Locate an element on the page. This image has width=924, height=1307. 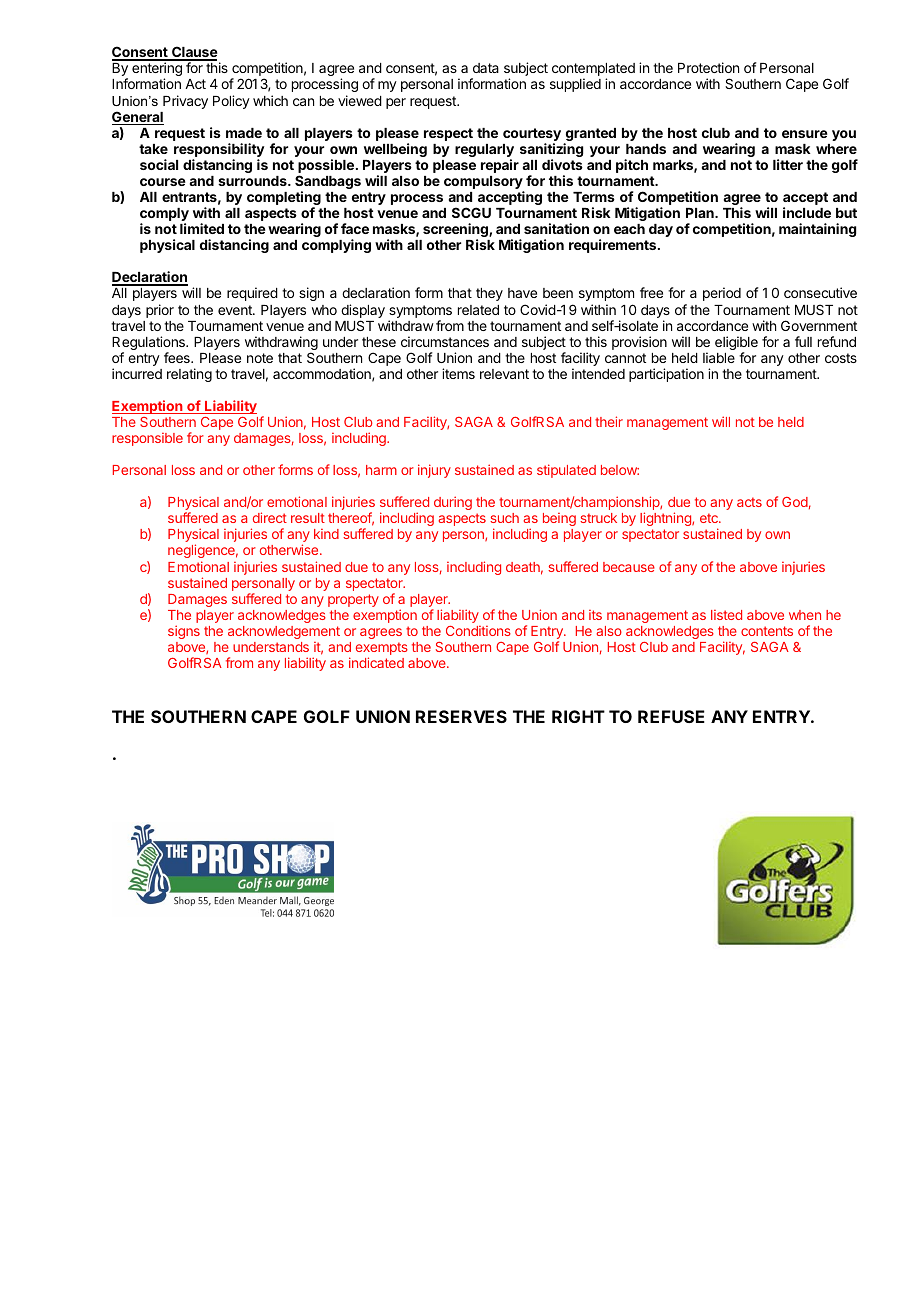
acknowledgement is located at coordinates (284, 632).
